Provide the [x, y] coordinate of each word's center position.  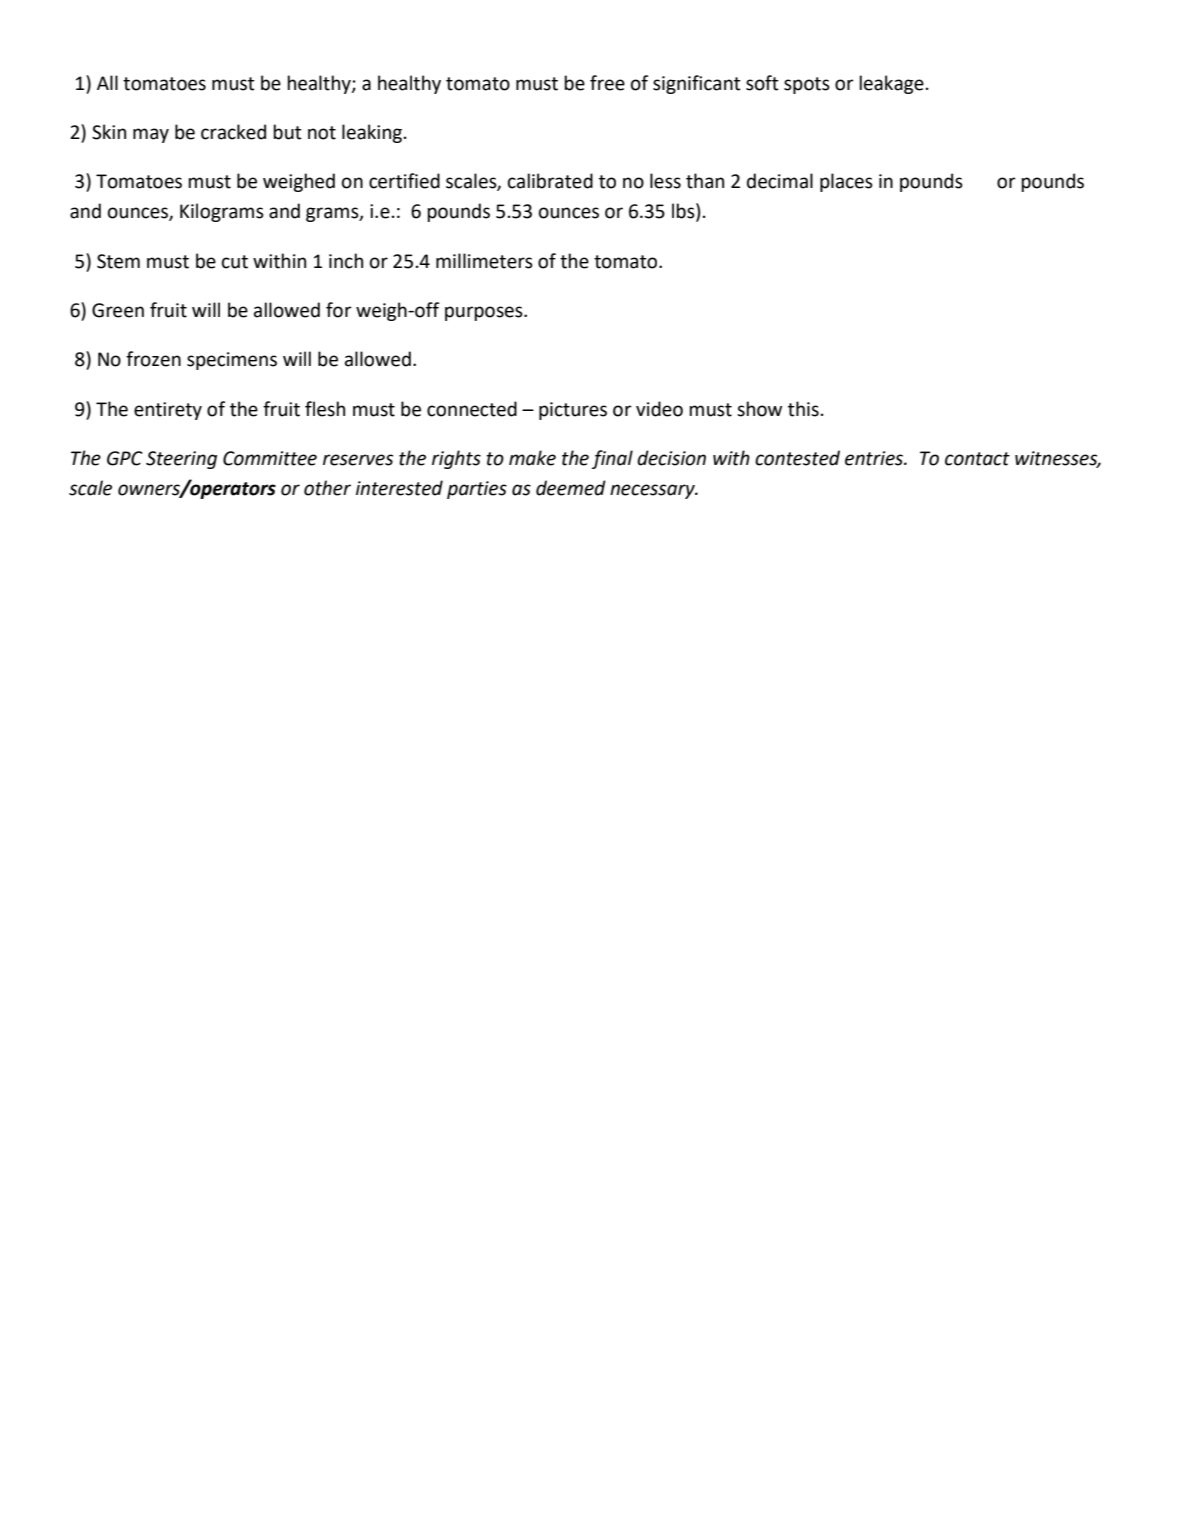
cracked [233, 132]
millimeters [484, 261]
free [607, 83]
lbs [684, 212]
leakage [891, 84]
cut [235, 262]
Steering [181, 460]
